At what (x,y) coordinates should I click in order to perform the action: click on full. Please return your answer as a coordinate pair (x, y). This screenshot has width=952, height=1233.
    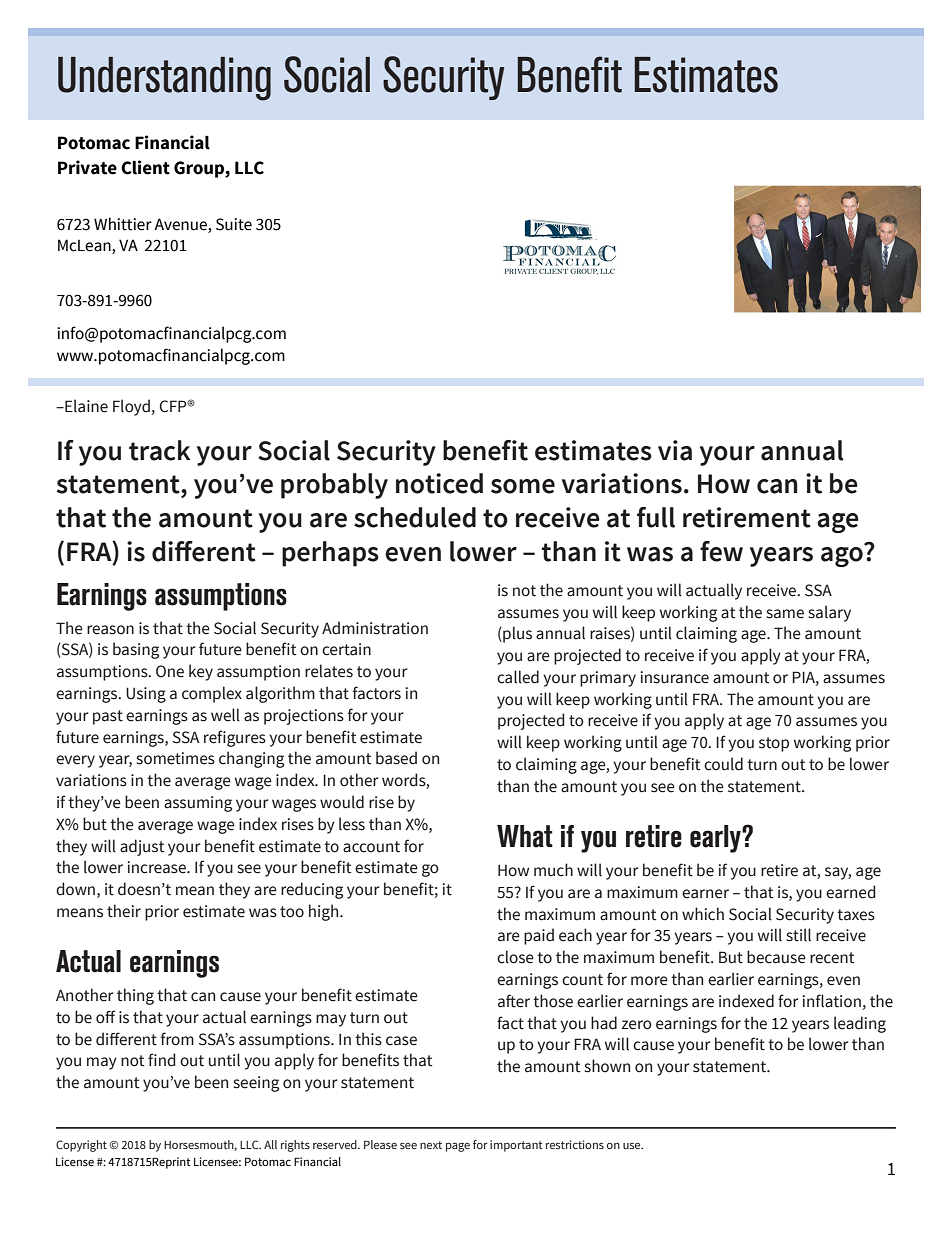
    Looking at the image, I should click on (656, 517).
